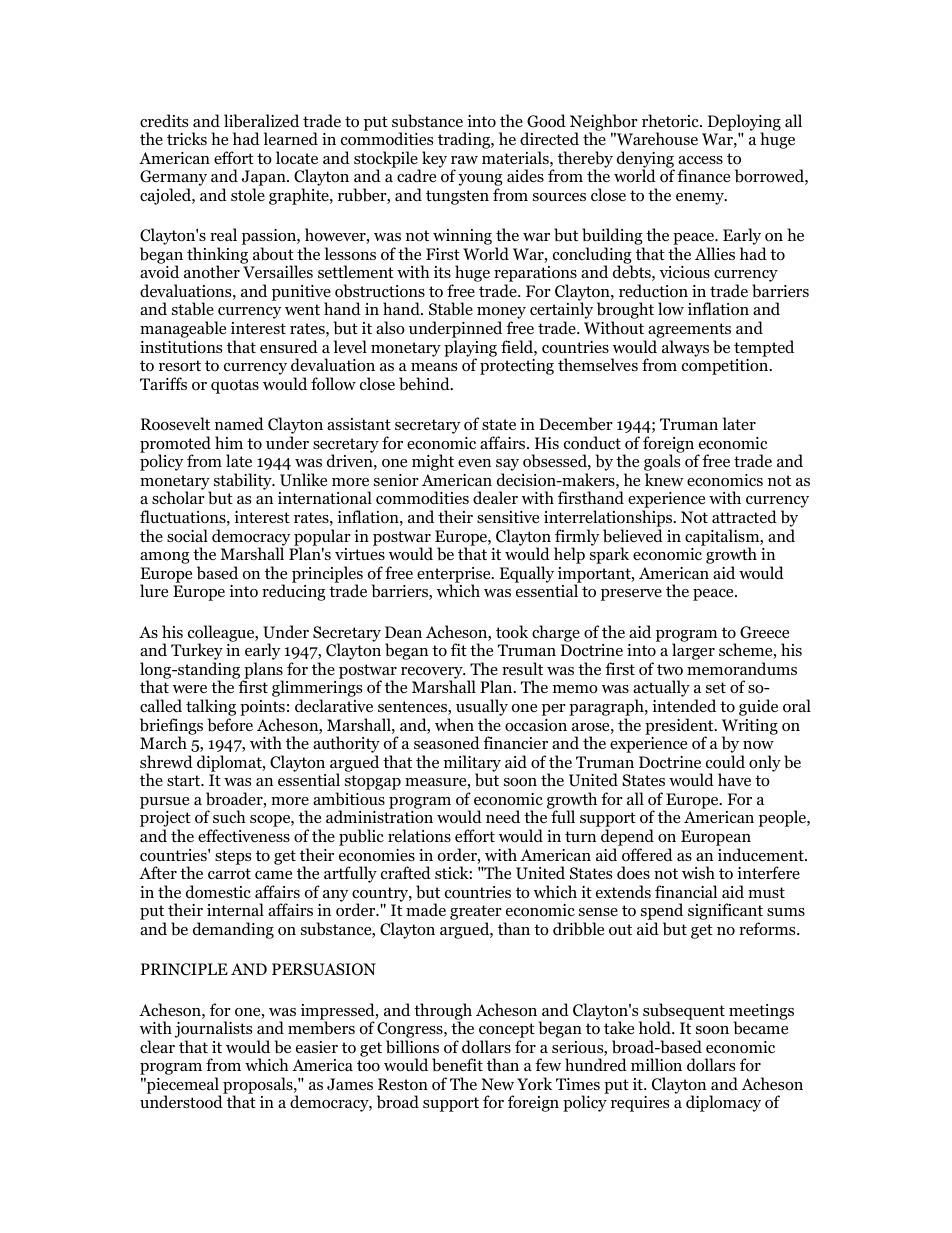 Image resolution: width=952 pixels, height=1233 pixels. Describe the element at coordinates (725, 762) in the document. I see `could` at that location.
